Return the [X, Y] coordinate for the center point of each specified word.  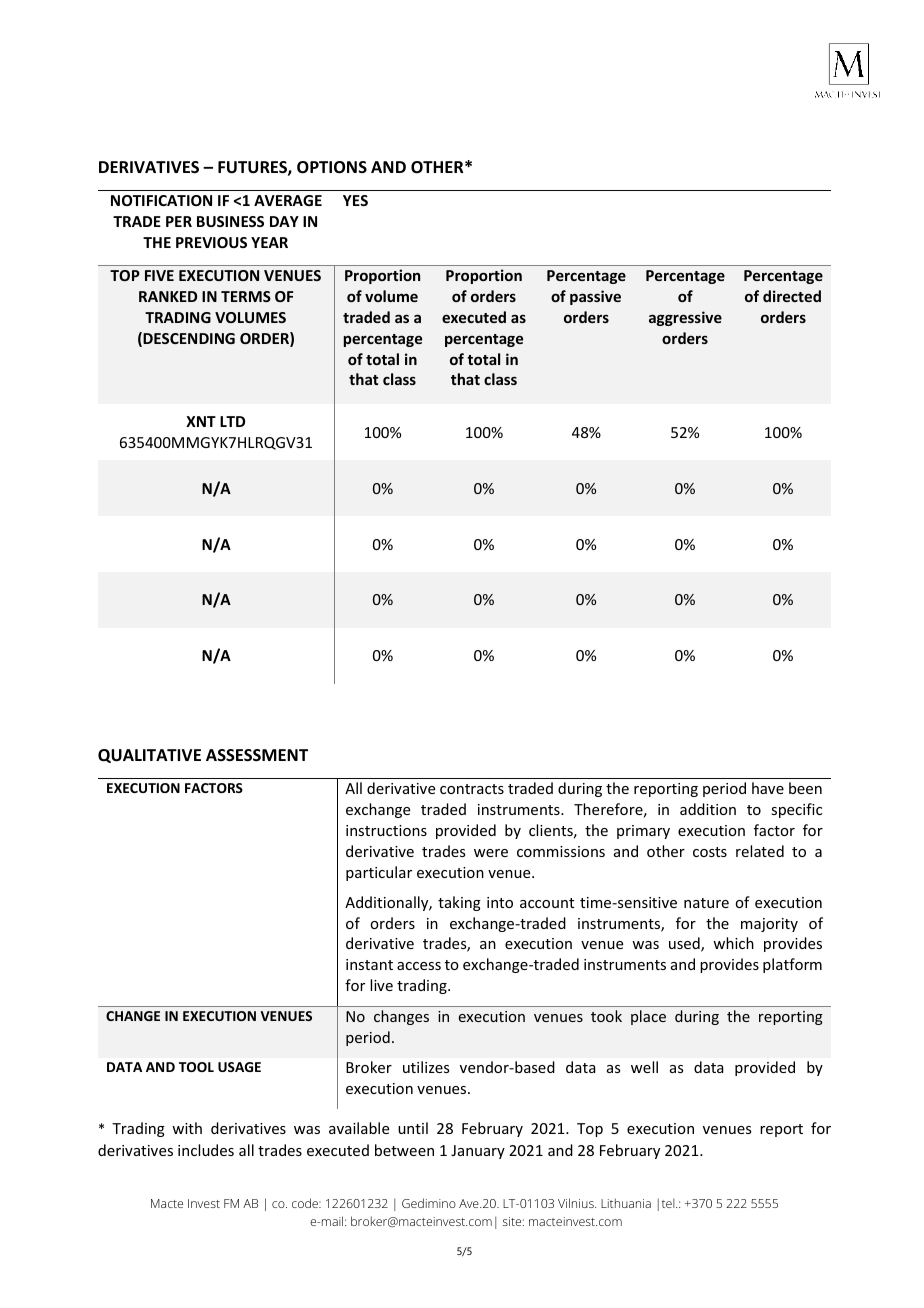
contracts [472, 789]
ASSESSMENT [257, 755]
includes [206, 1150]
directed [792, 296]
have [768, 788]
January [478, 1152]
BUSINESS [230, 221]
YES [355, 200]
